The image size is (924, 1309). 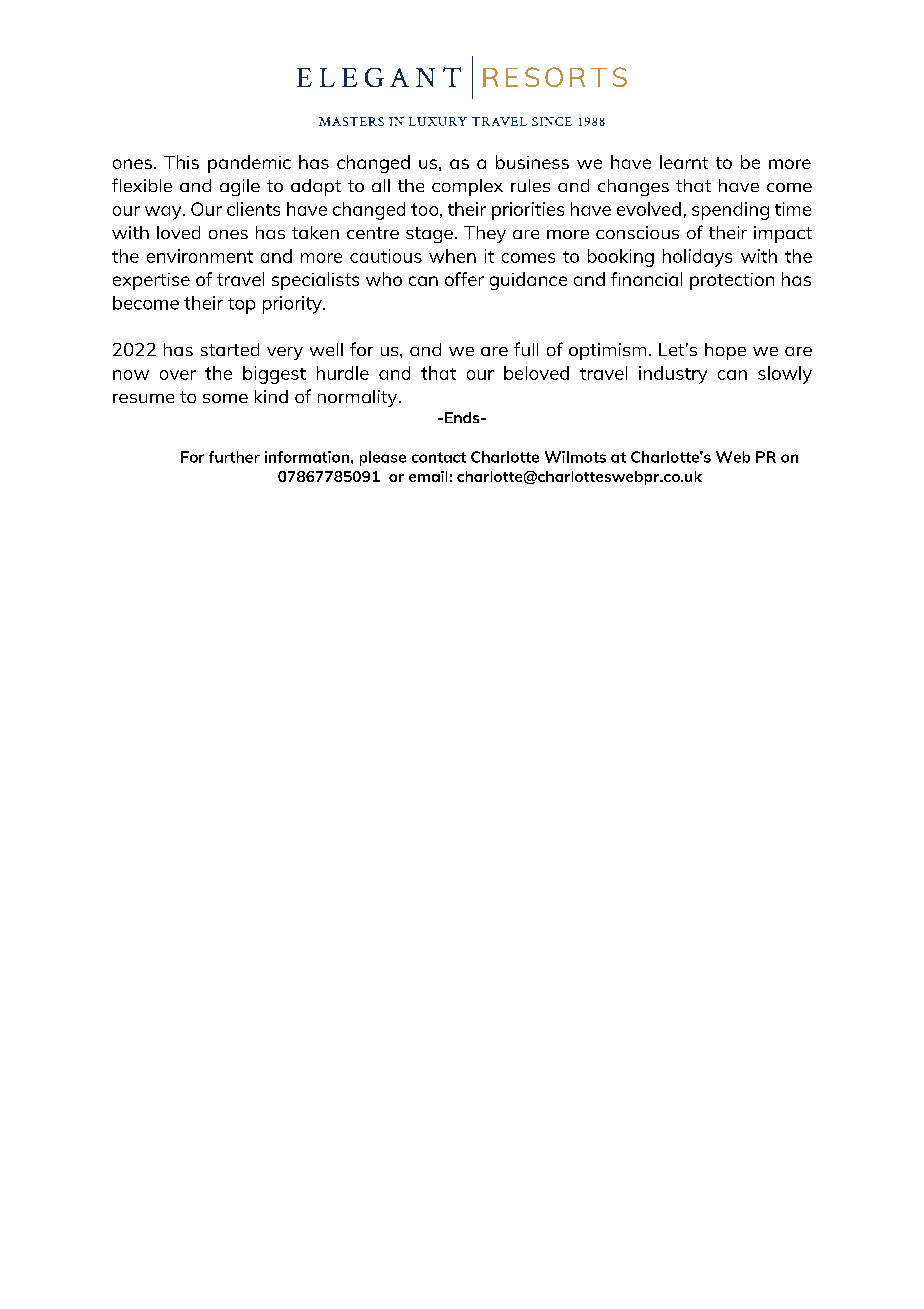 I want to click on full, so click(x=526, y=349).
